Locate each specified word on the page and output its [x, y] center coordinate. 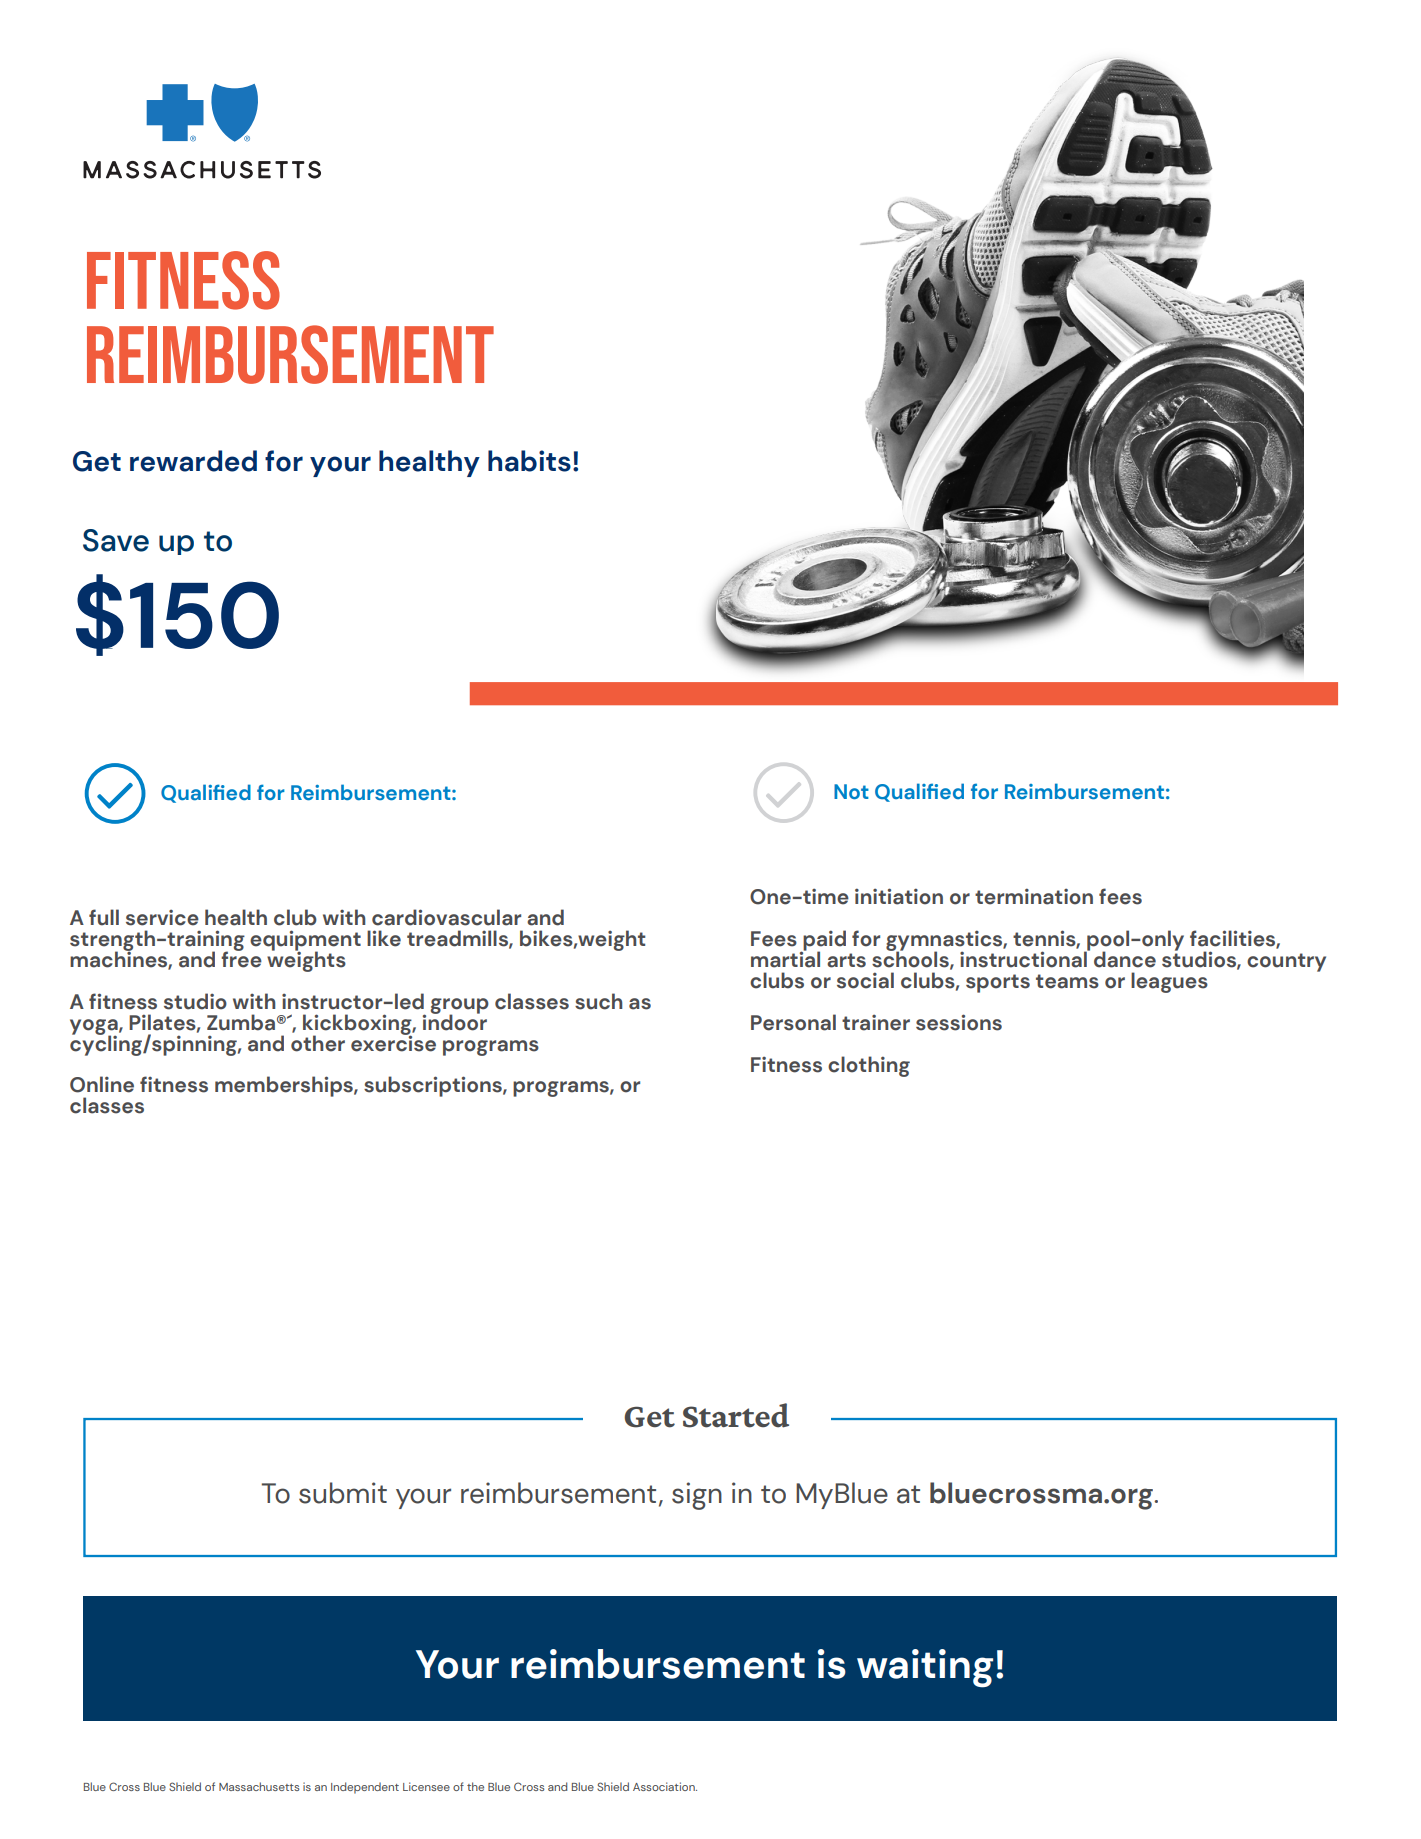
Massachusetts [259, 1786]
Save [116, 540]
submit [343, 1493]
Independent [365, 1788]
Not [851, 791]
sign [697, 1496]
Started [736, 1415]
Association [665, 1786]
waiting [925, 1668]
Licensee [426, 1786]
